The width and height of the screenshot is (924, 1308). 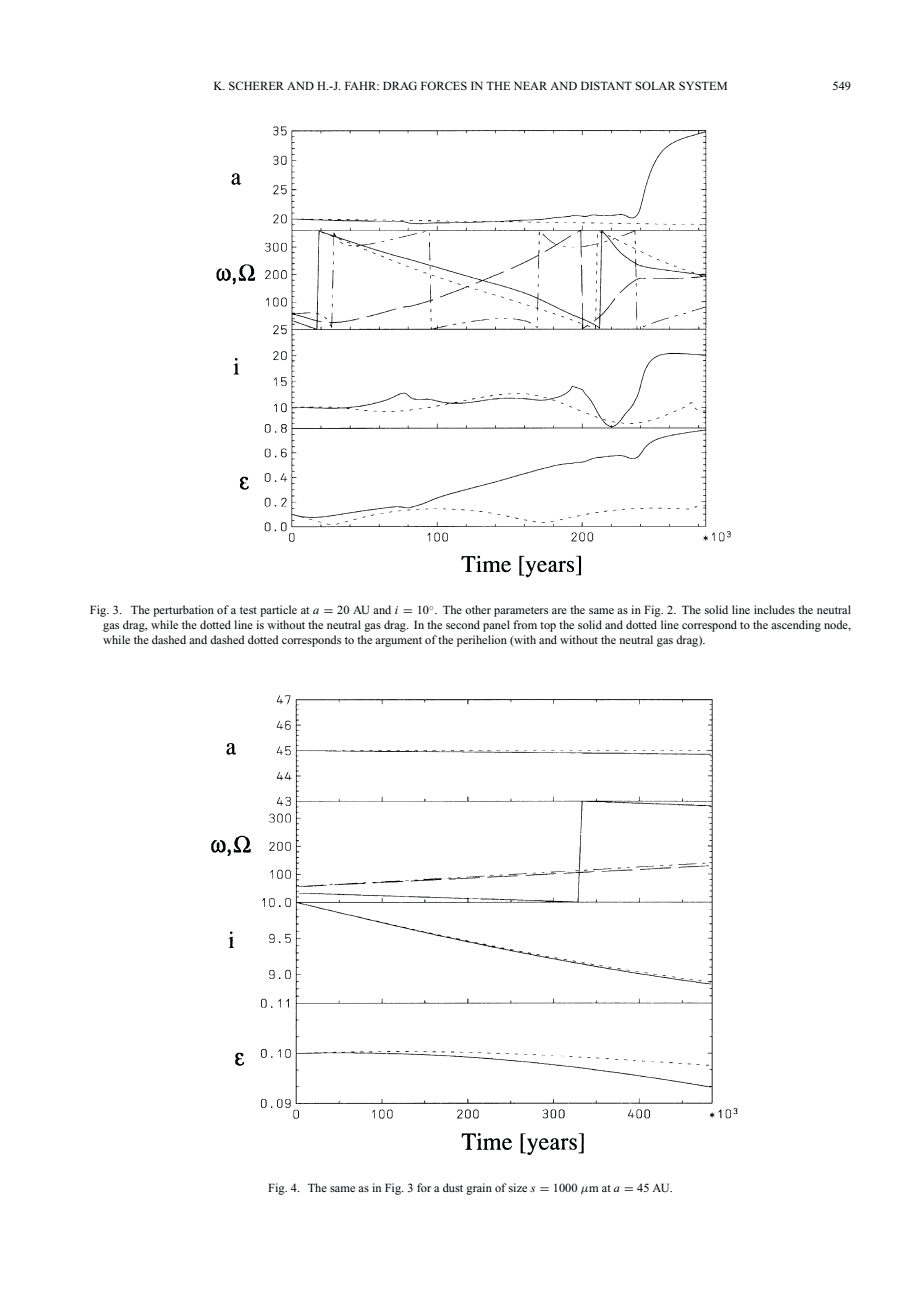 What do you see at coordinates (518, 1187) in the screenshot?
I see `size` at bounding box center [518, 1187].
